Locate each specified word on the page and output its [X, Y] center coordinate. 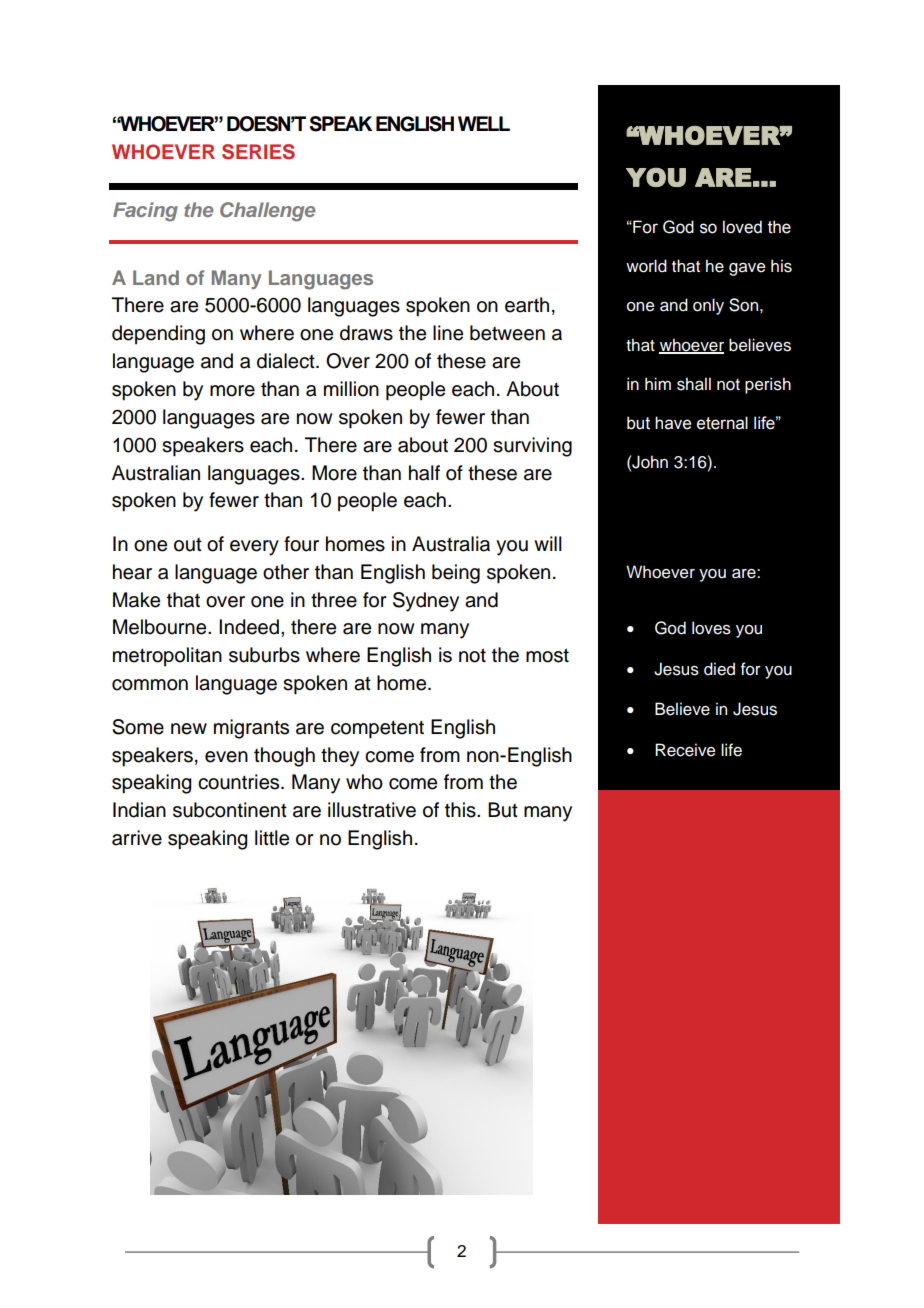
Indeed [249, 627]
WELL [484, 123]
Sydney [426, 602]
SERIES [258, 152]
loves [711, 628]
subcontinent [230, 810]
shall [694, 384]
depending [158, 335]
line [448, 333]
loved [742, 227]
